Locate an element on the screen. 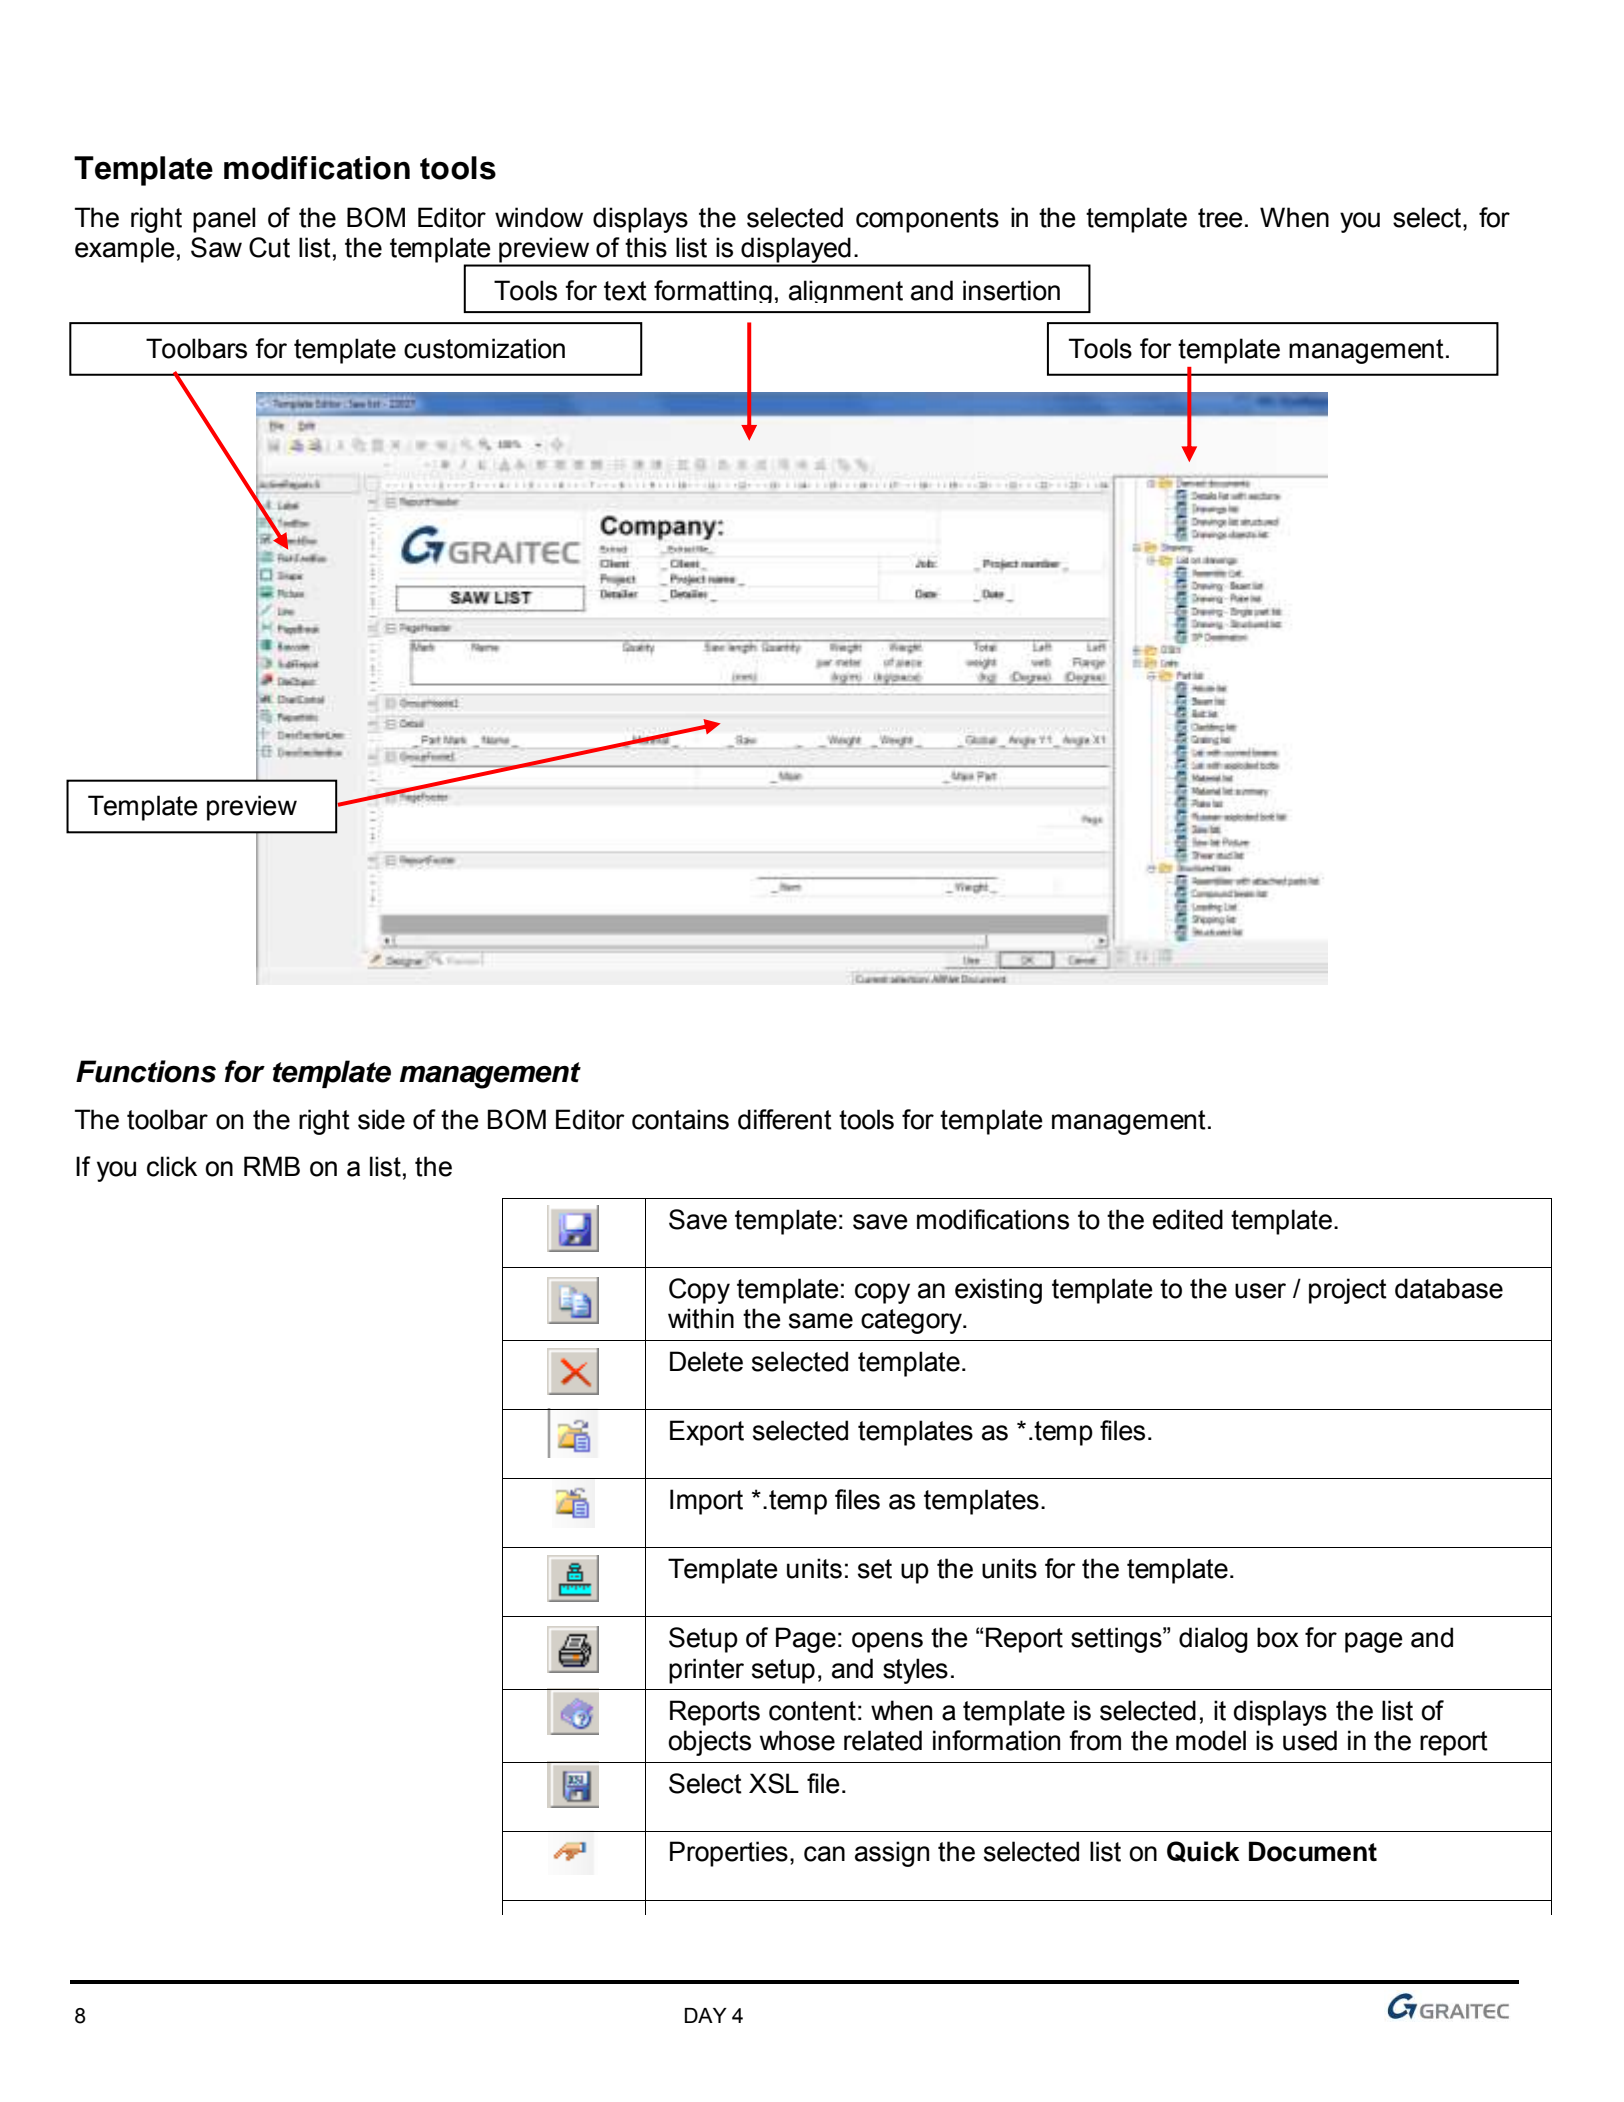  edited is located at coordinates (1188, 1219).
